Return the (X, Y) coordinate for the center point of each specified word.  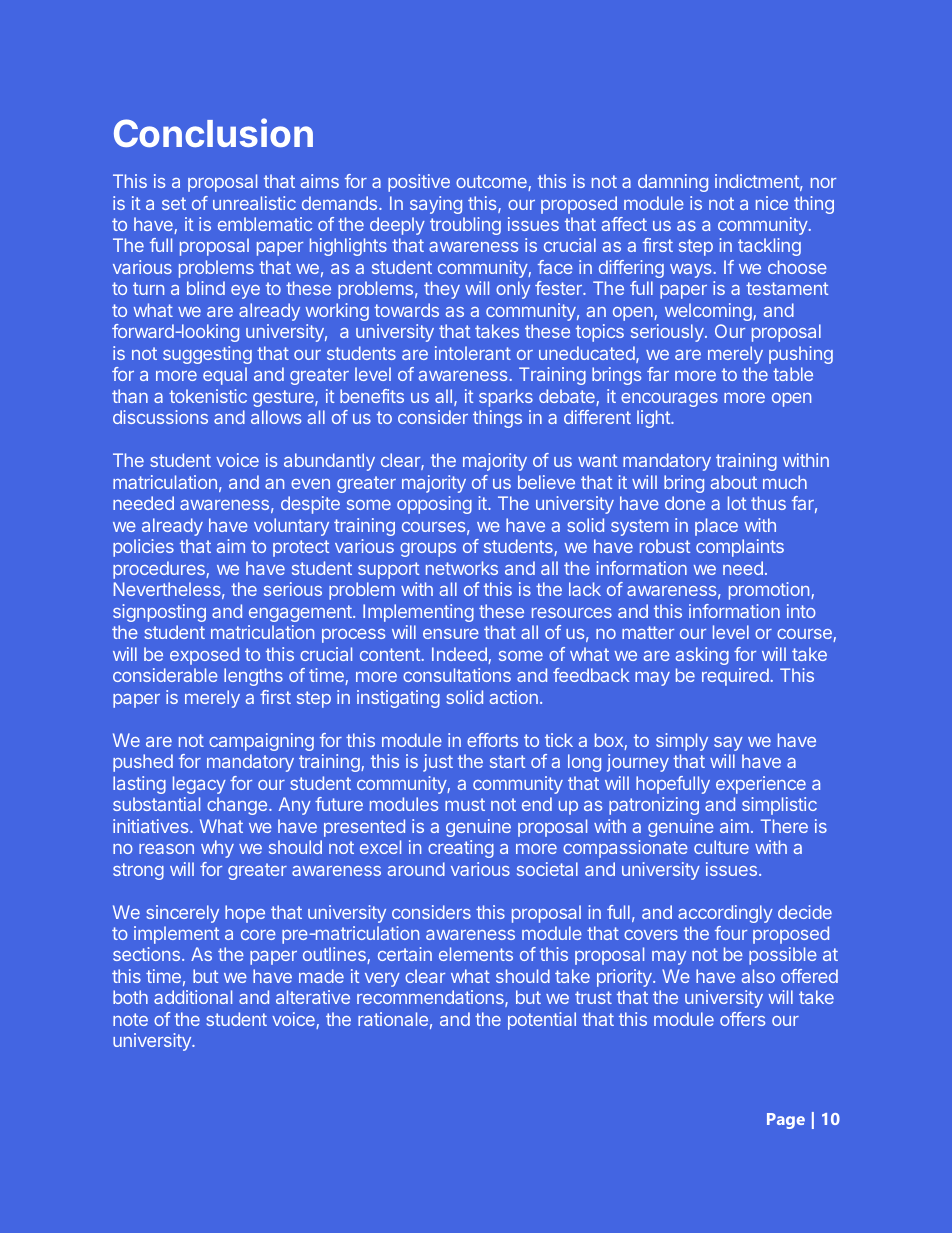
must (465, 804)
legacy (199, 785)
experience (761, 785)
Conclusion (213, 132)
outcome (492, 183)
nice (772, 203)
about (734, 482)
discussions (160, 417)
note (130, 1019)
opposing (434, 505)
